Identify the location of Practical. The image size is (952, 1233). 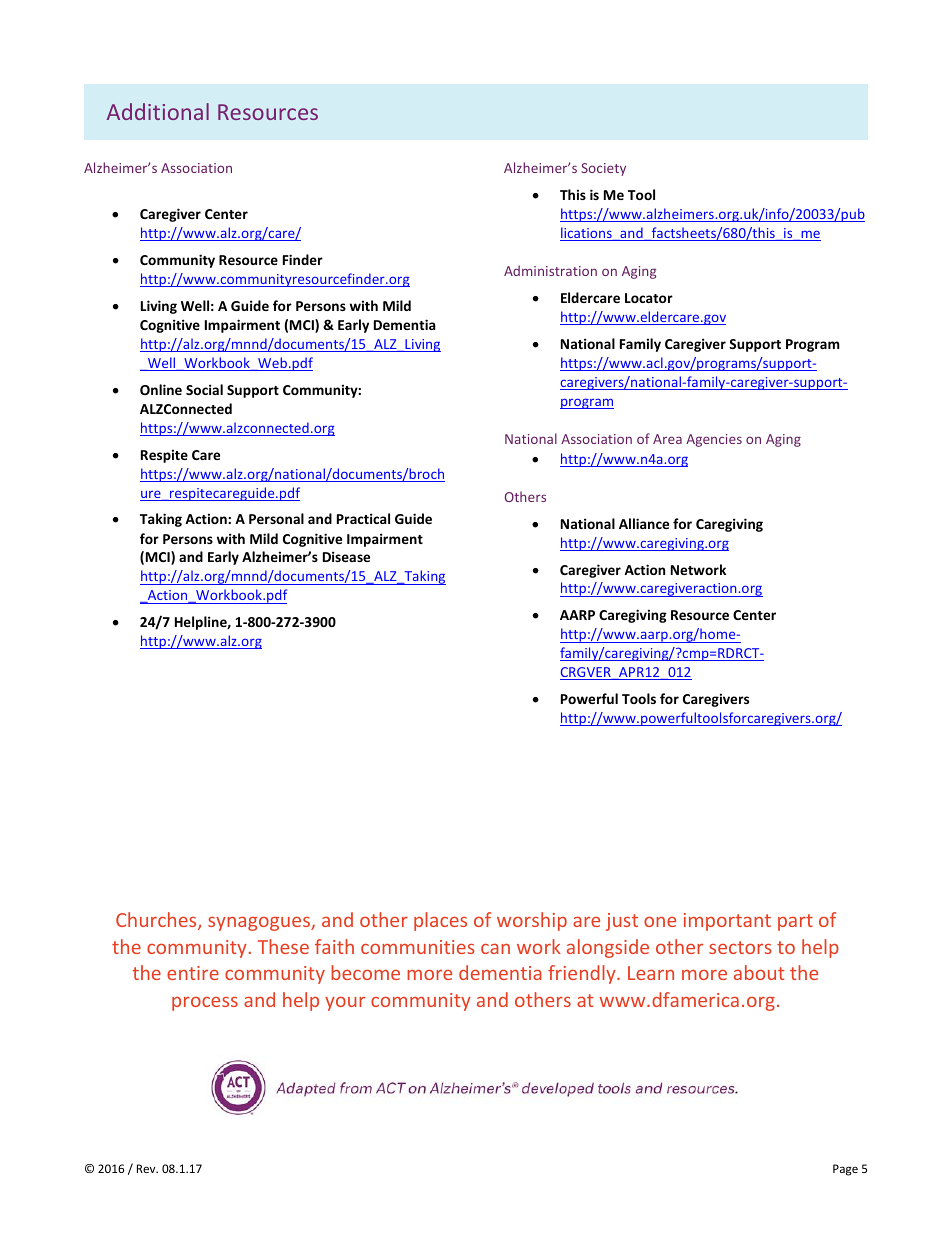
(363, 518).
